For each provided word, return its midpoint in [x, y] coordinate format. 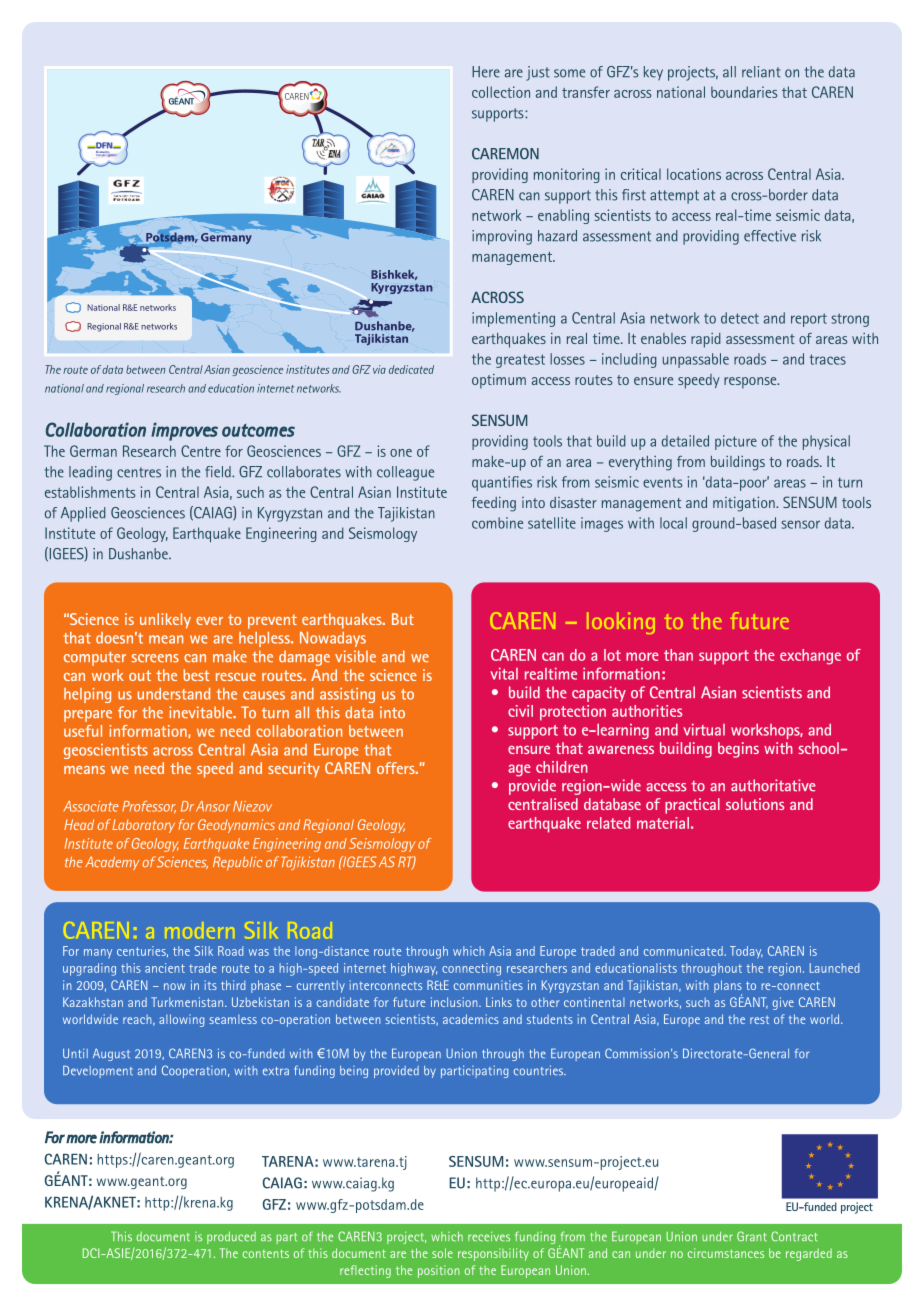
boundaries [744, 92]
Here [486, 72]
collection [501, 92]
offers [397, 768]
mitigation [745, 504]
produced [231, 1238]
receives [489, 1236]
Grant [751, 1236]
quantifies [502, 483]
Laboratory [142, 826]
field [219, 472]
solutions [755, 804]
